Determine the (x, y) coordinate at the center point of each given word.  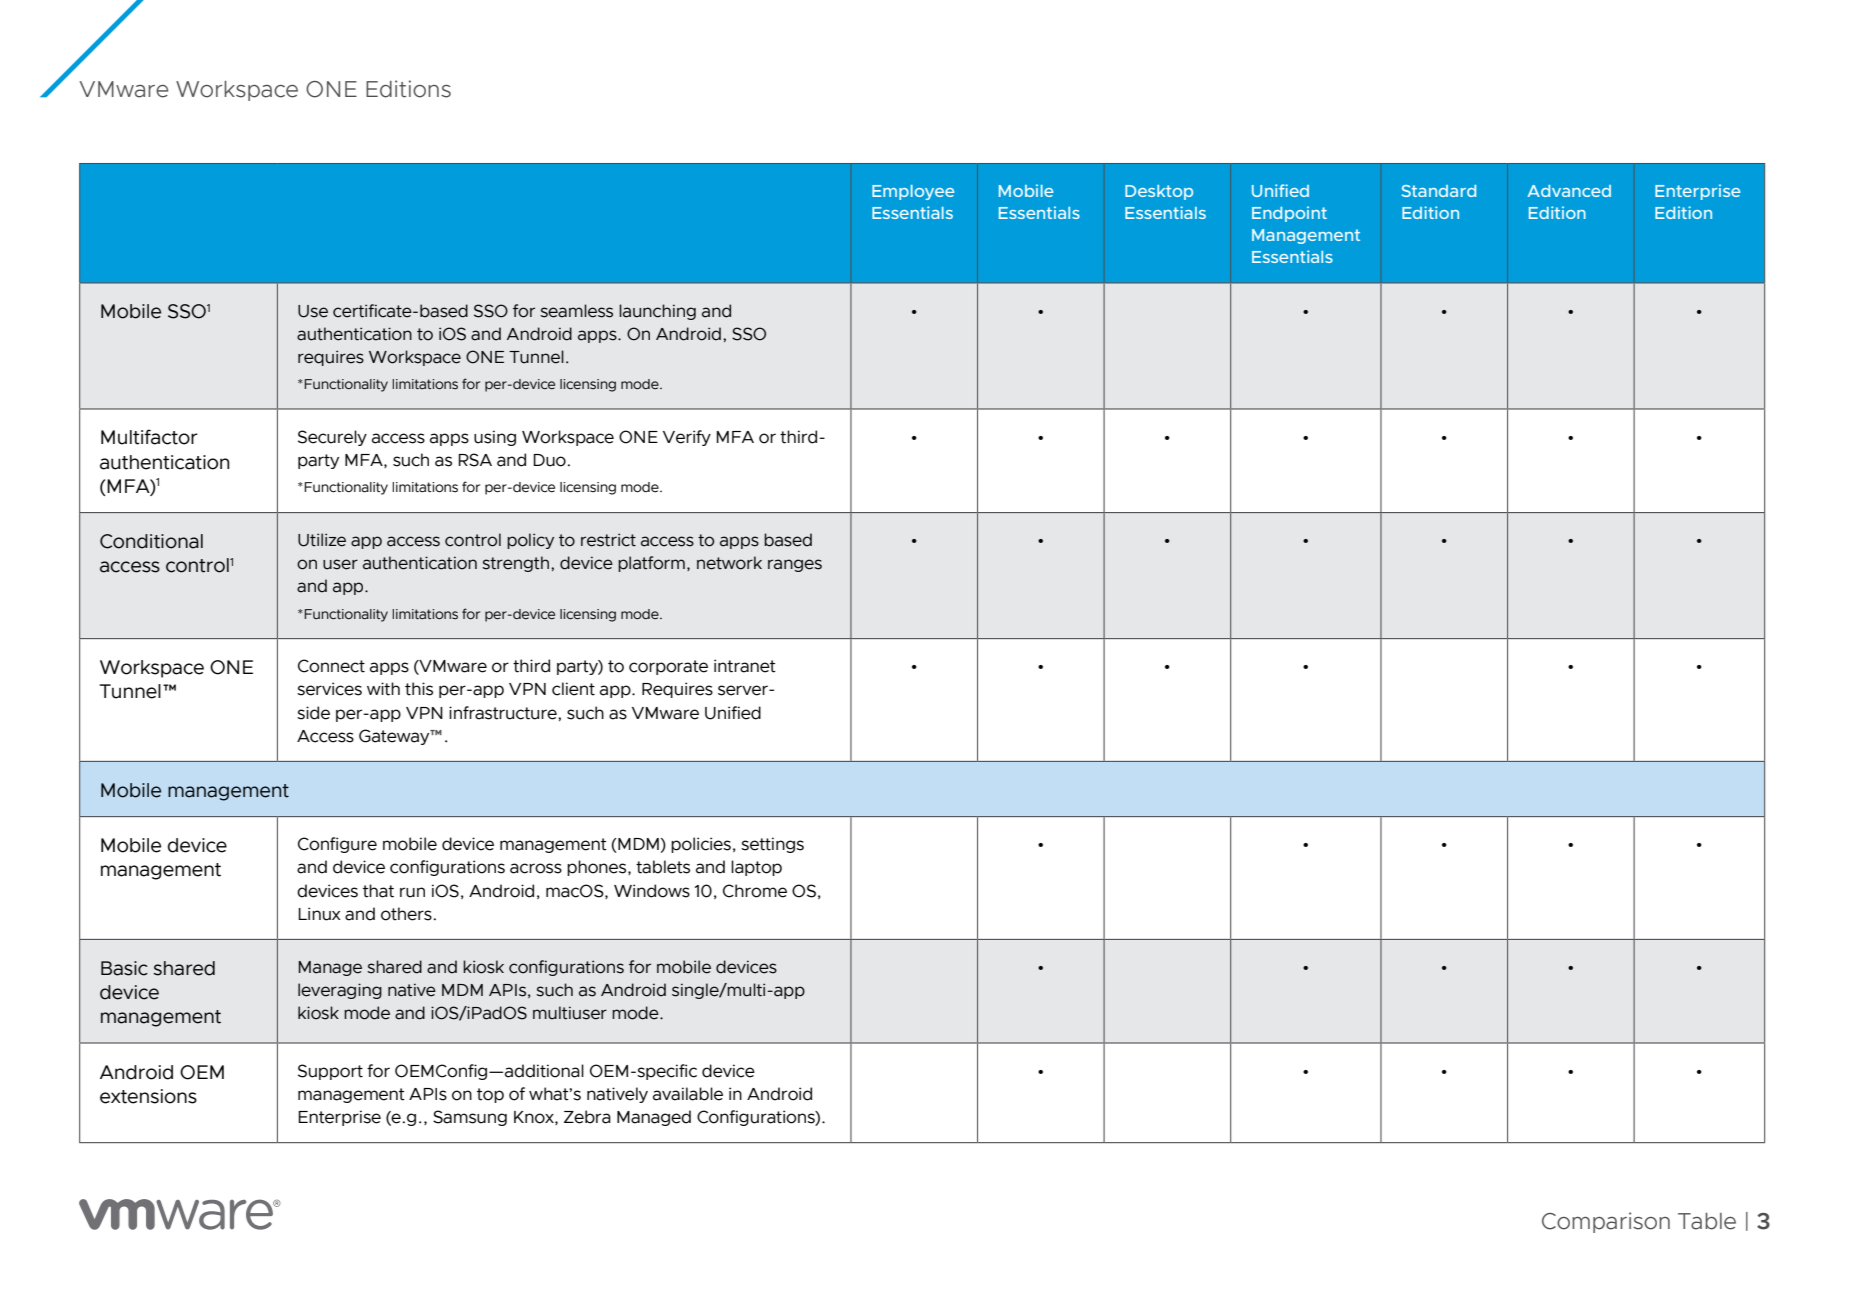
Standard (1439, 191)
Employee (913, 192)
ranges (795, 565)
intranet (745, 666)
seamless (576, 311)
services (329, 689)
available (688, 1094)
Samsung (470, 1118)
